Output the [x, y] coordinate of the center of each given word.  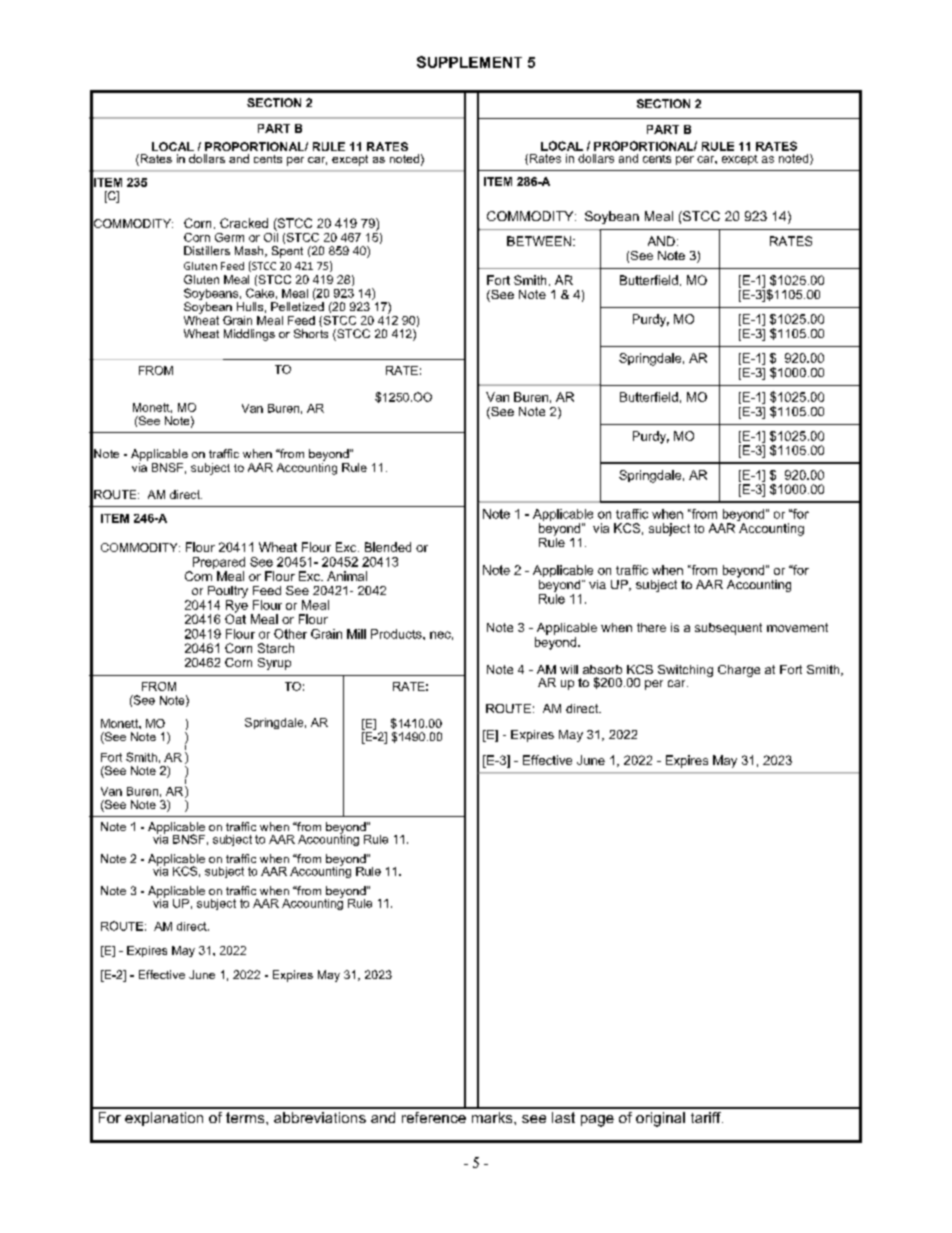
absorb [602, 669]
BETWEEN [539, 241]
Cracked [244, 223]
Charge [739, 671]
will [569, 669]
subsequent [728, 629]
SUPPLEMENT [469, 62]
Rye [237, 607]
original [660, 1119]
